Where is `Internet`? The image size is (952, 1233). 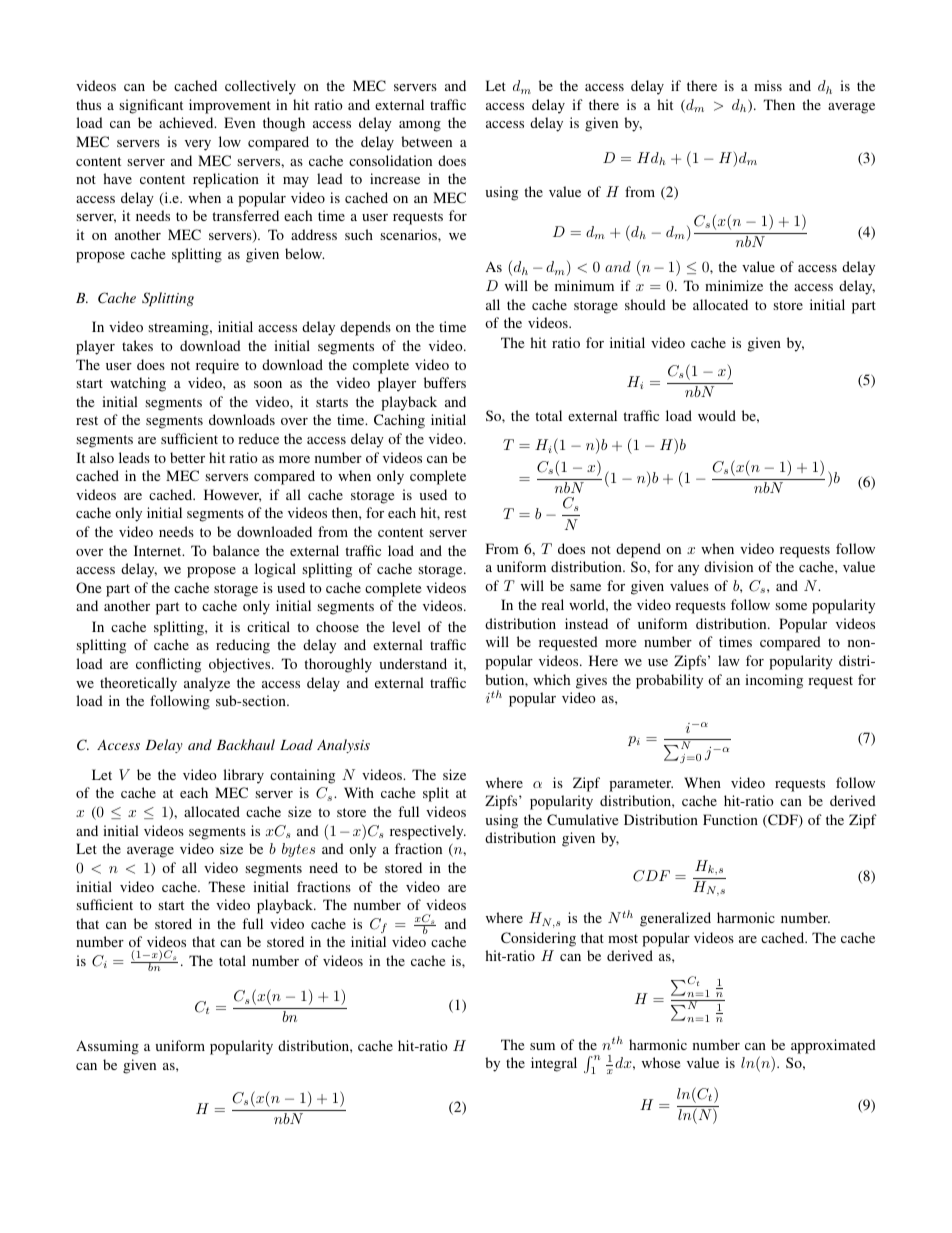
Internet is located at coordinates (159, 550).
